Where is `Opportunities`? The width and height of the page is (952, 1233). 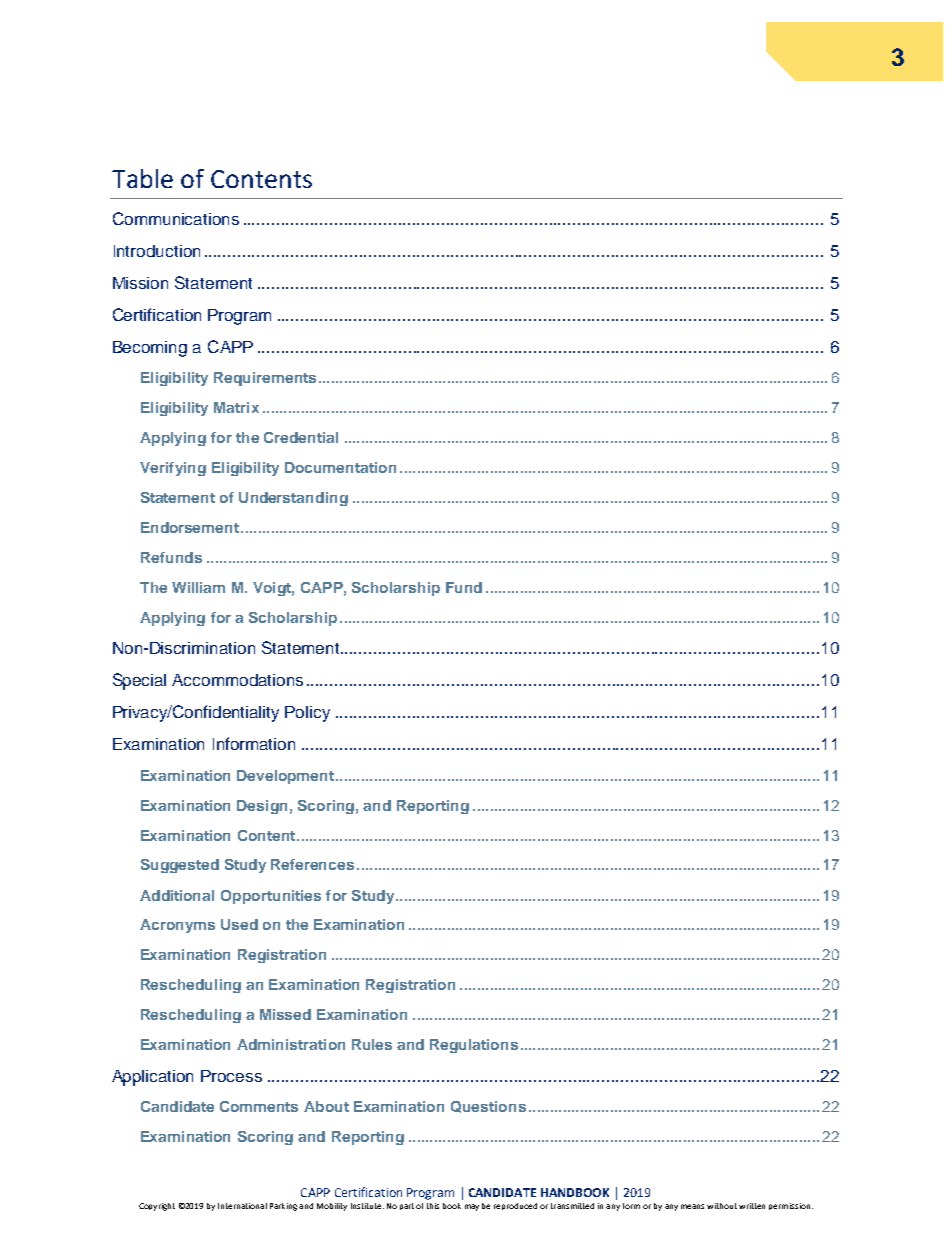 Opportunities is located at coordinates (271, 897).
